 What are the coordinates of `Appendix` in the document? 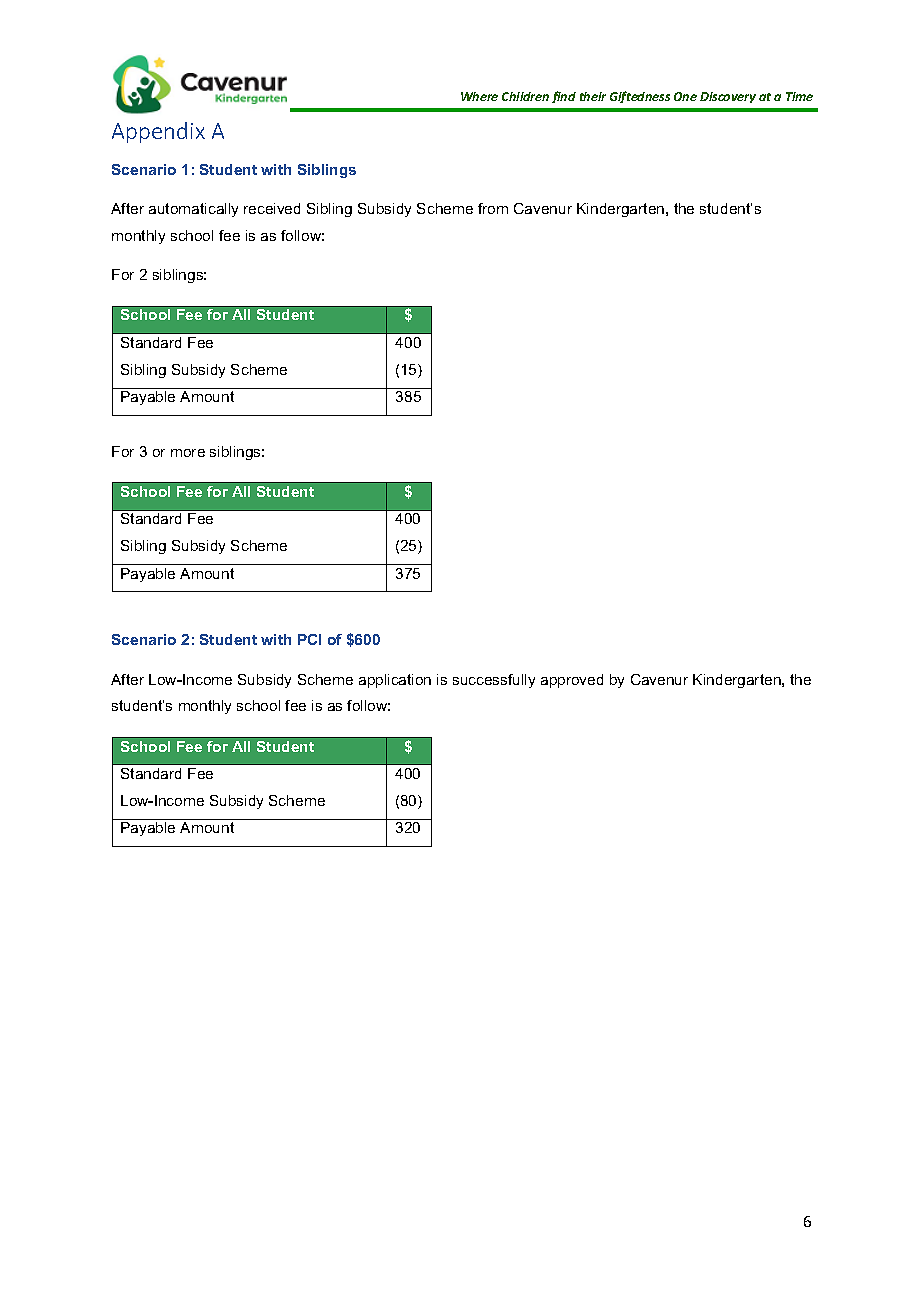 It's located at (158, 132).
